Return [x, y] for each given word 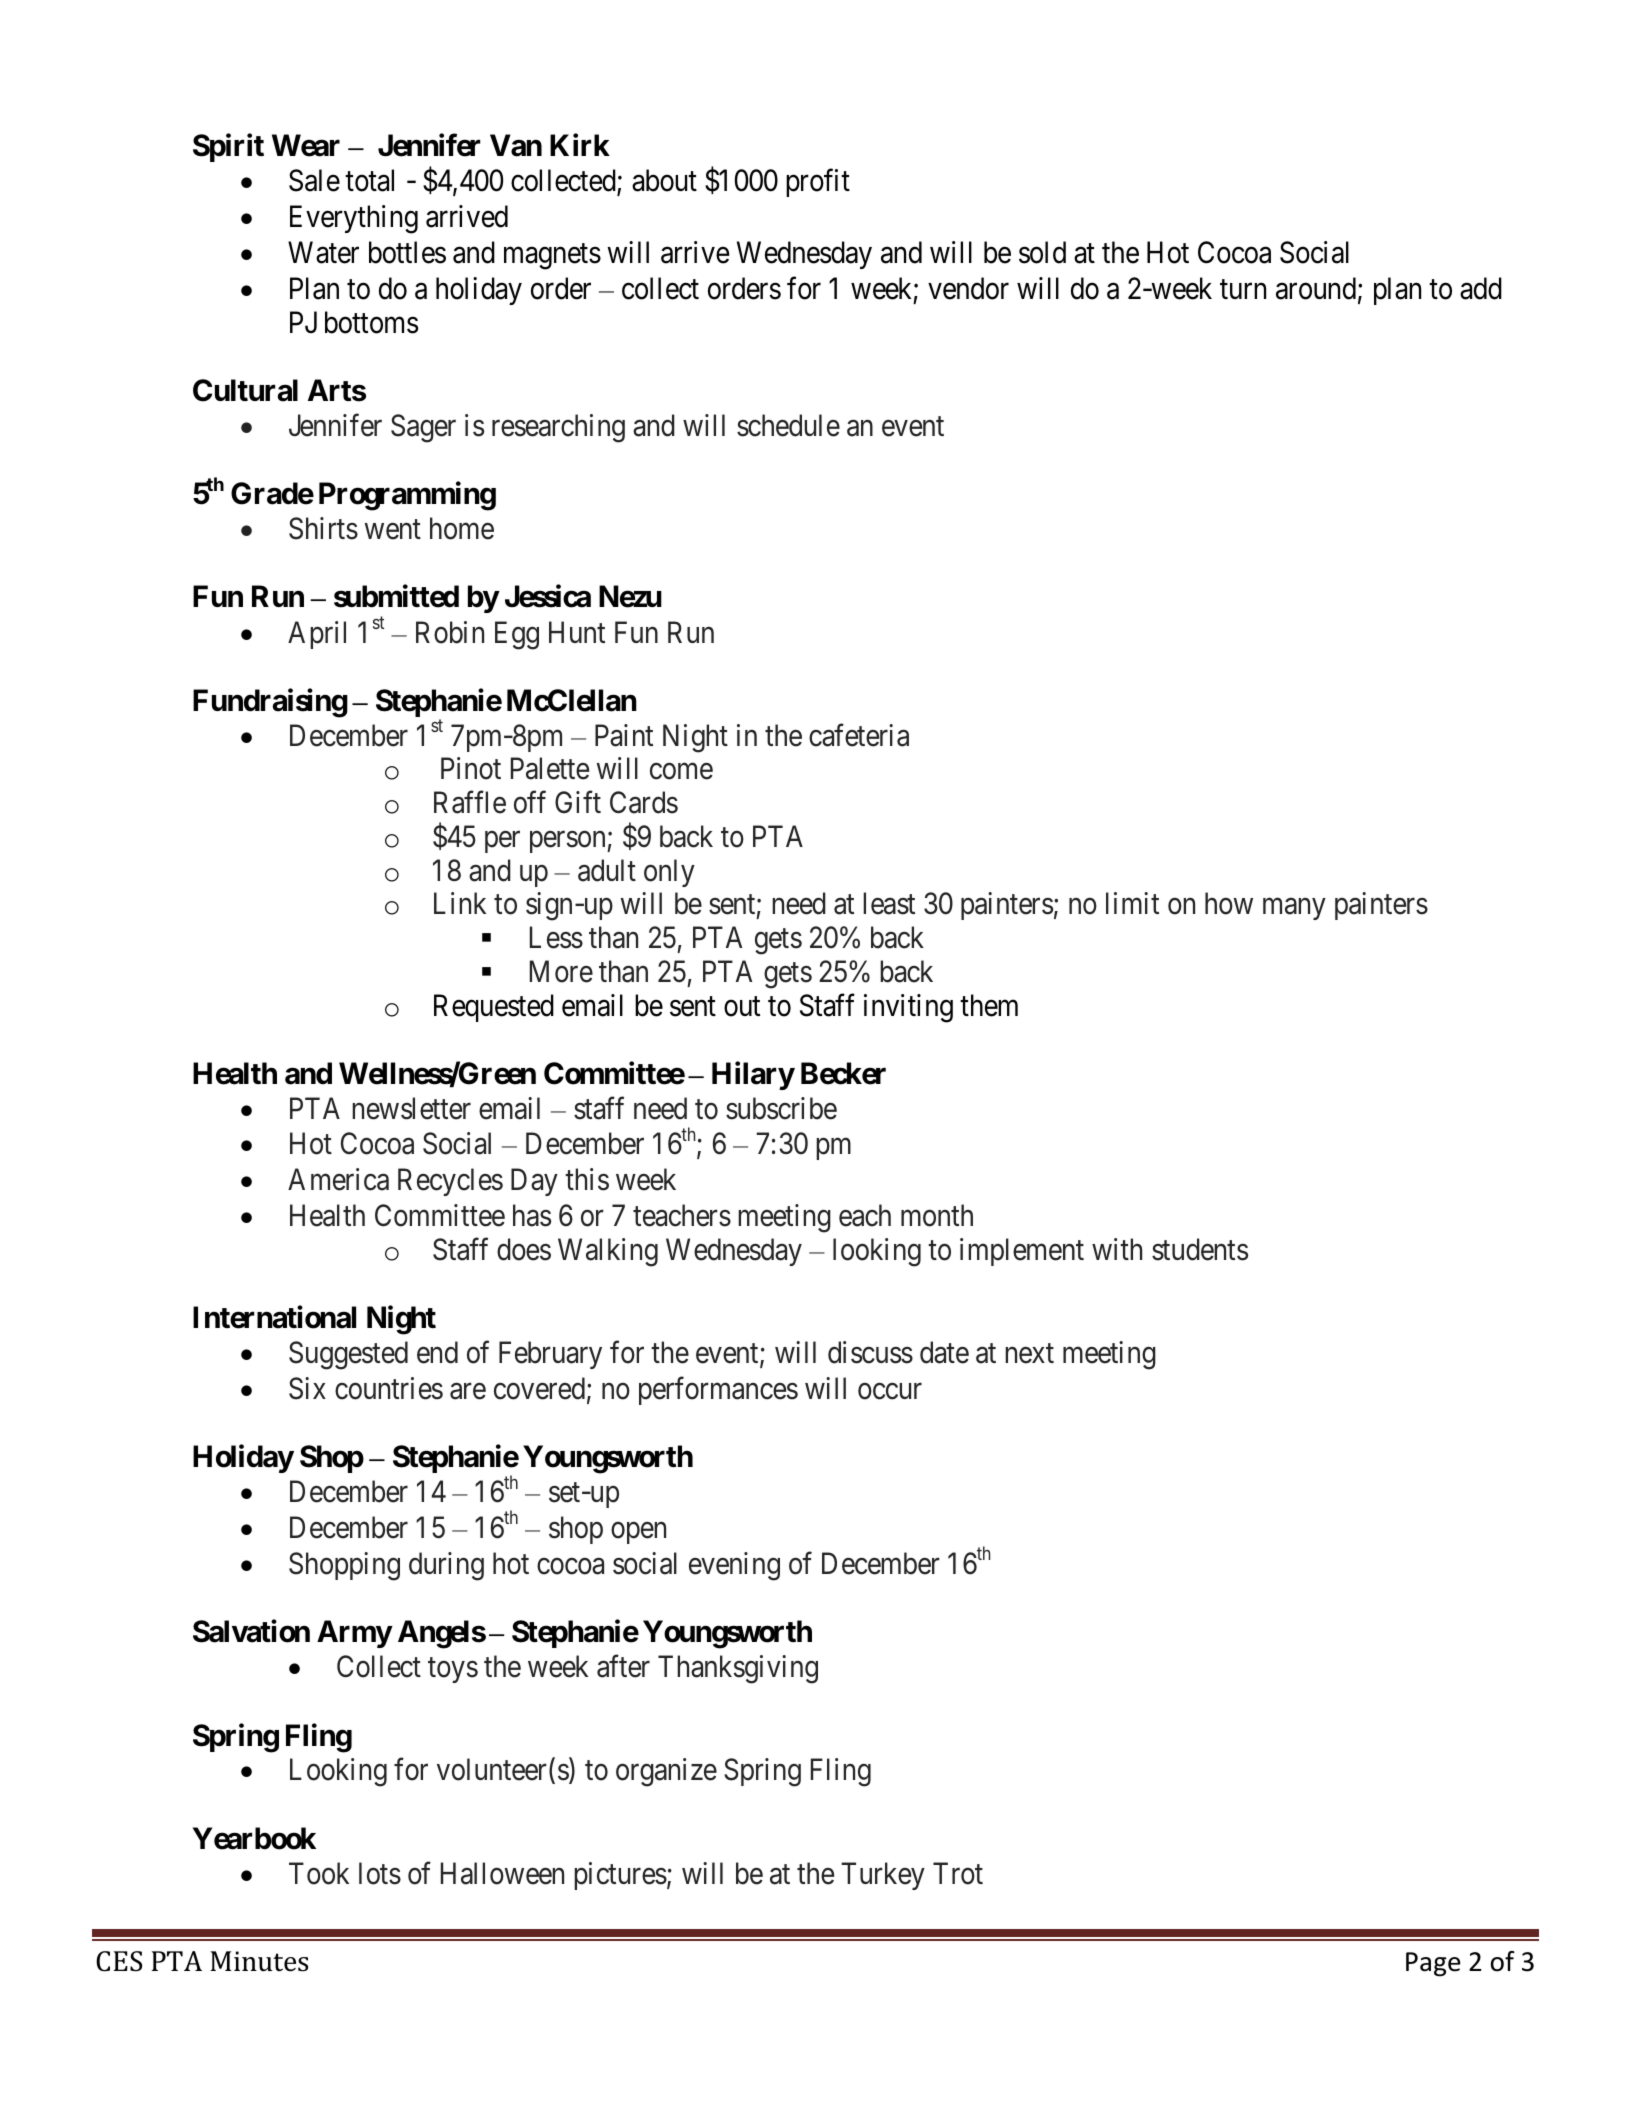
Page [1433, 1964]
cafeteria [859, 735]
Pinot [471, 768]
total [369, 180]
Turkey [883, 1876]
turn [1243, 289]
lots [380, 1873]
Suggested [348, 1355]
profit [818, 183]
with [1117, 1249]
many [1294, 909]
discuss [870, 1352]
